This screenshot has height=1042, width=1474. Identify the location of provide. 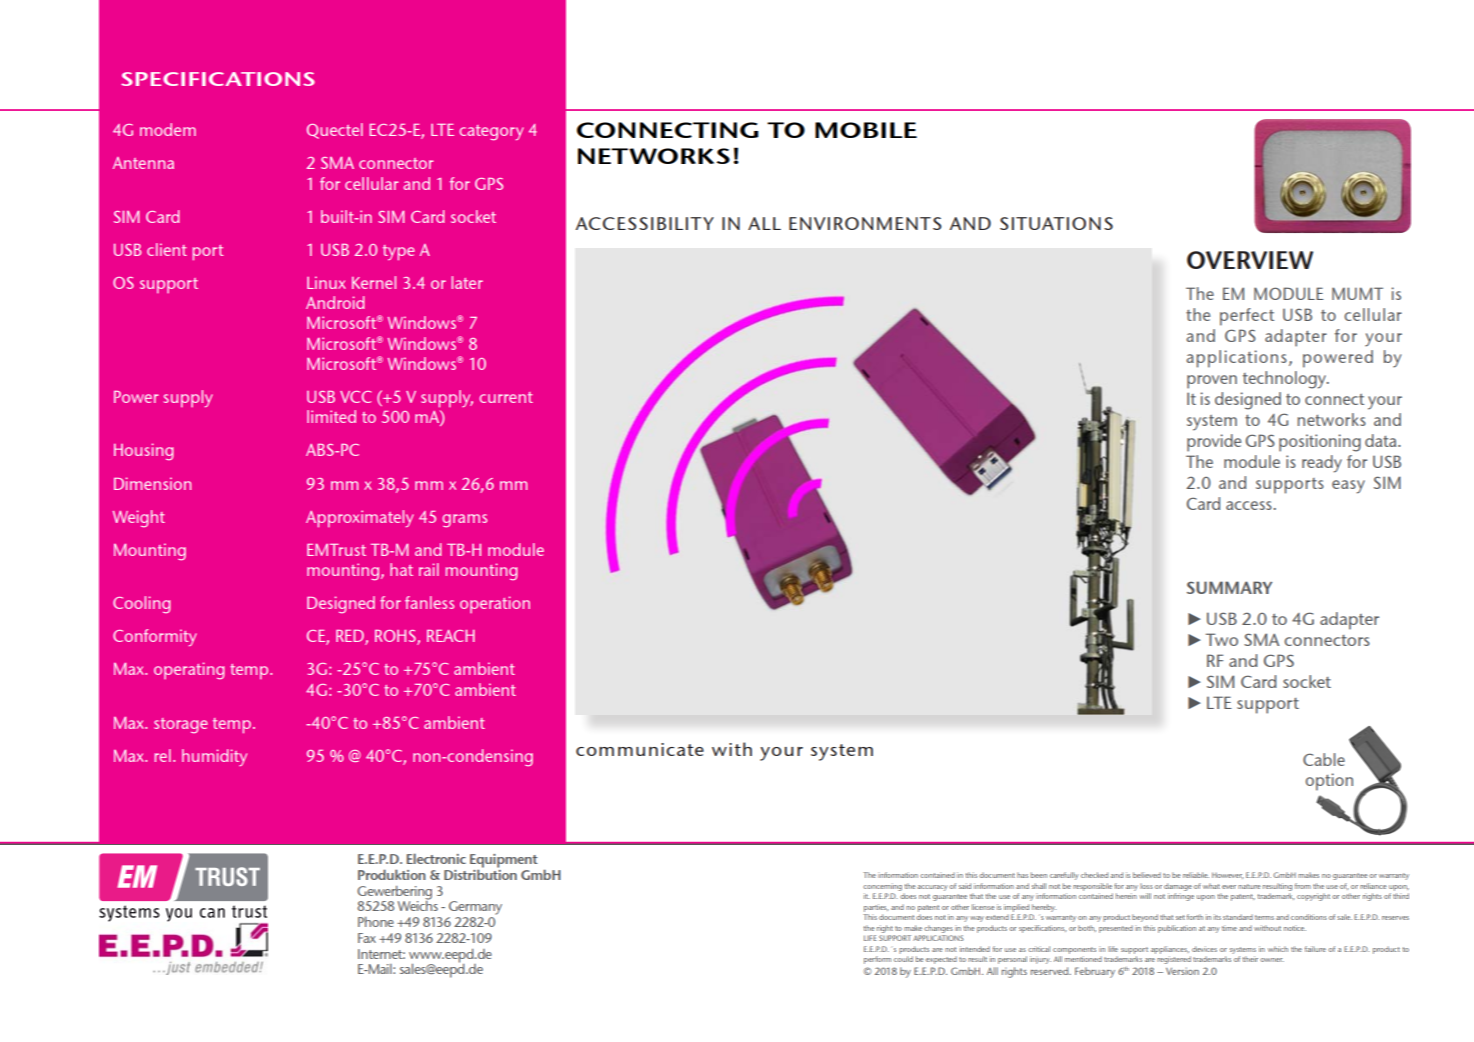
(1214, 443).
